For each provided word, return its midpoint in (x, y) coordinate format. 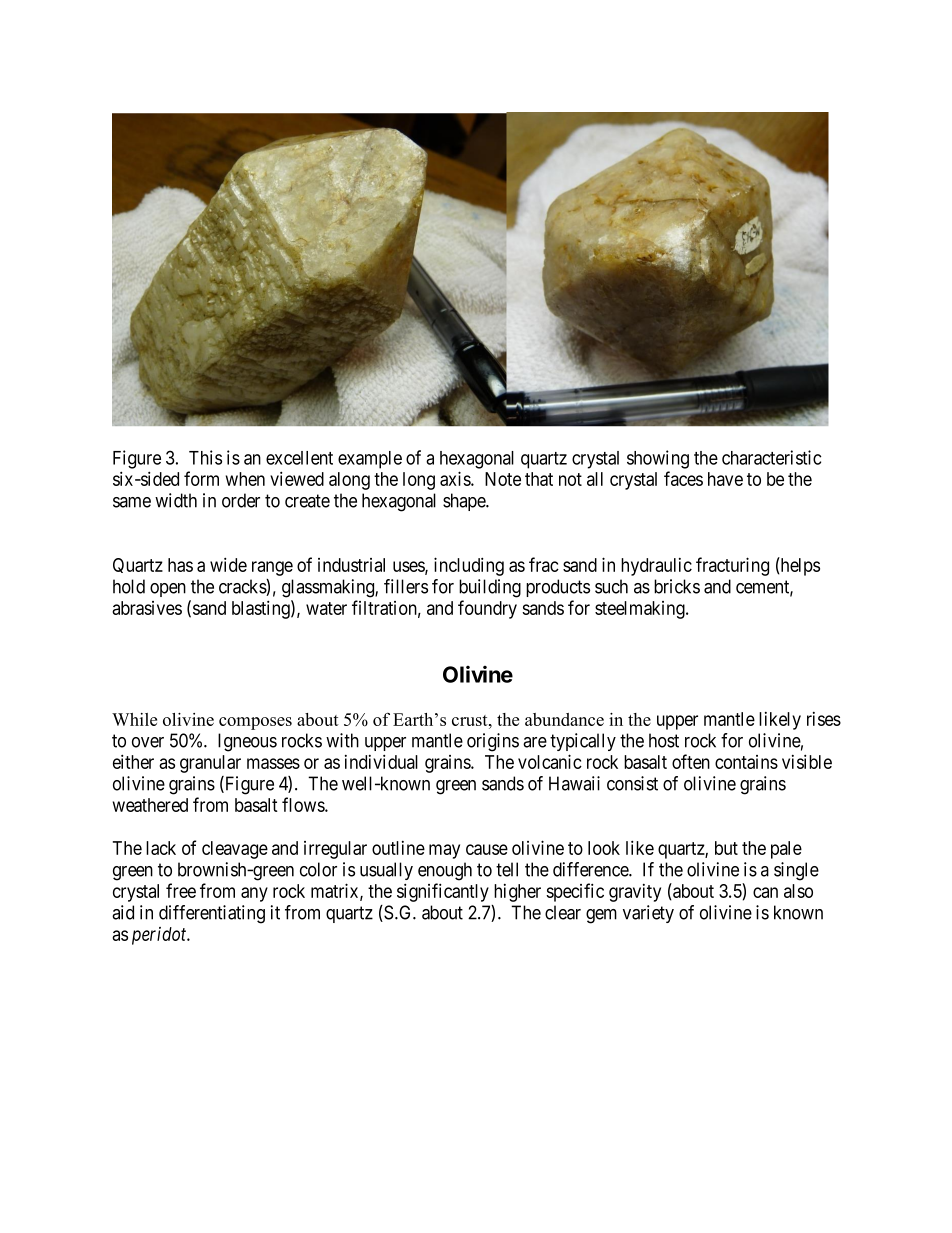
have (725, 479)
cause (487, 849)
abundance (564, 719)
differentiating (212, 914)
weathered (150, 805)
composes (255, 723)
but (726, 848)
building (490, 588)
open (168, 590)
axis (456, 478)
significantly (443, 892)
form (201, 478)
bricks (677, 586)
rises (824, 719)
